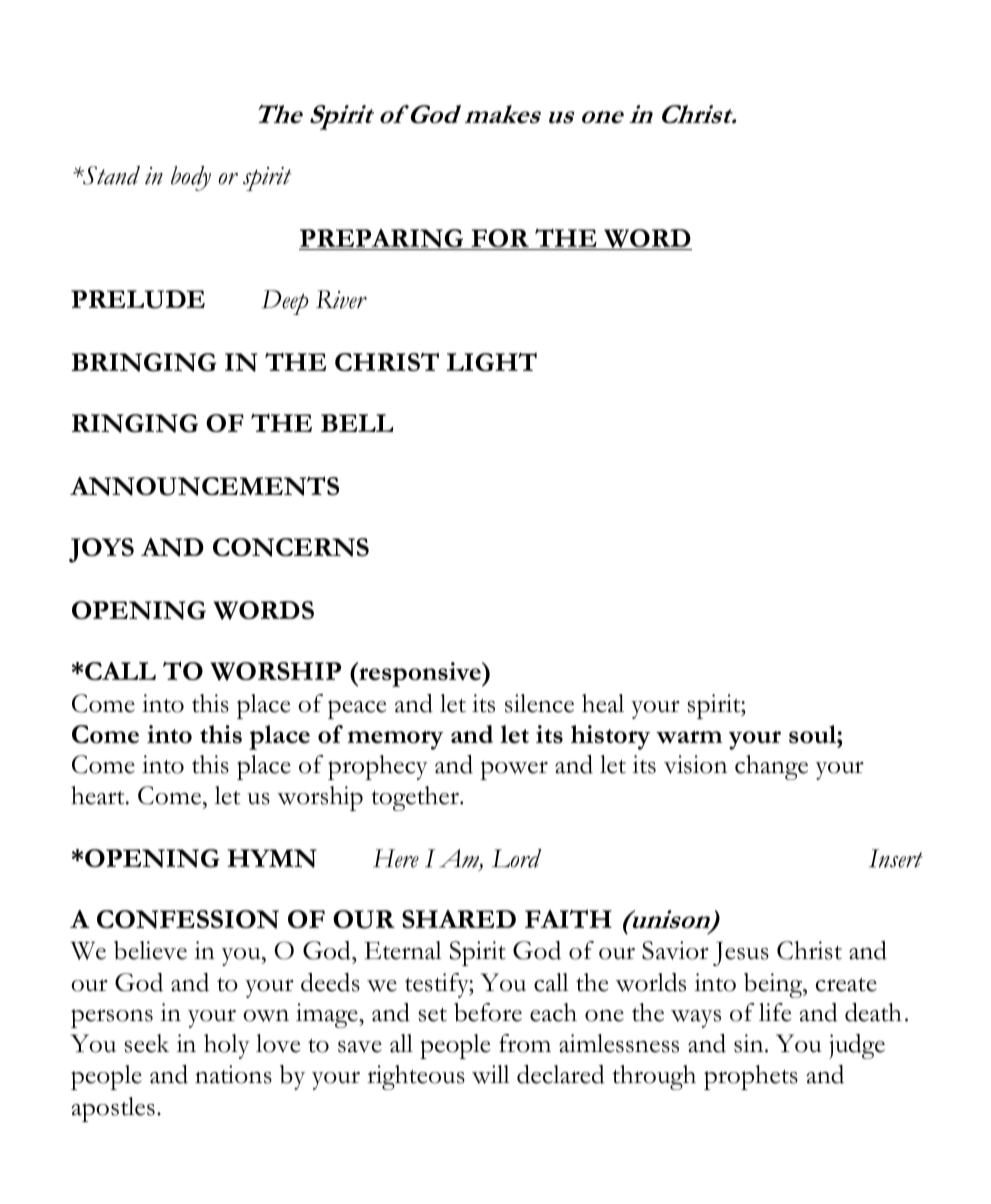  Describe the element at coordinates (291, 547) in the page. I see `CONCERNS` at that location.
